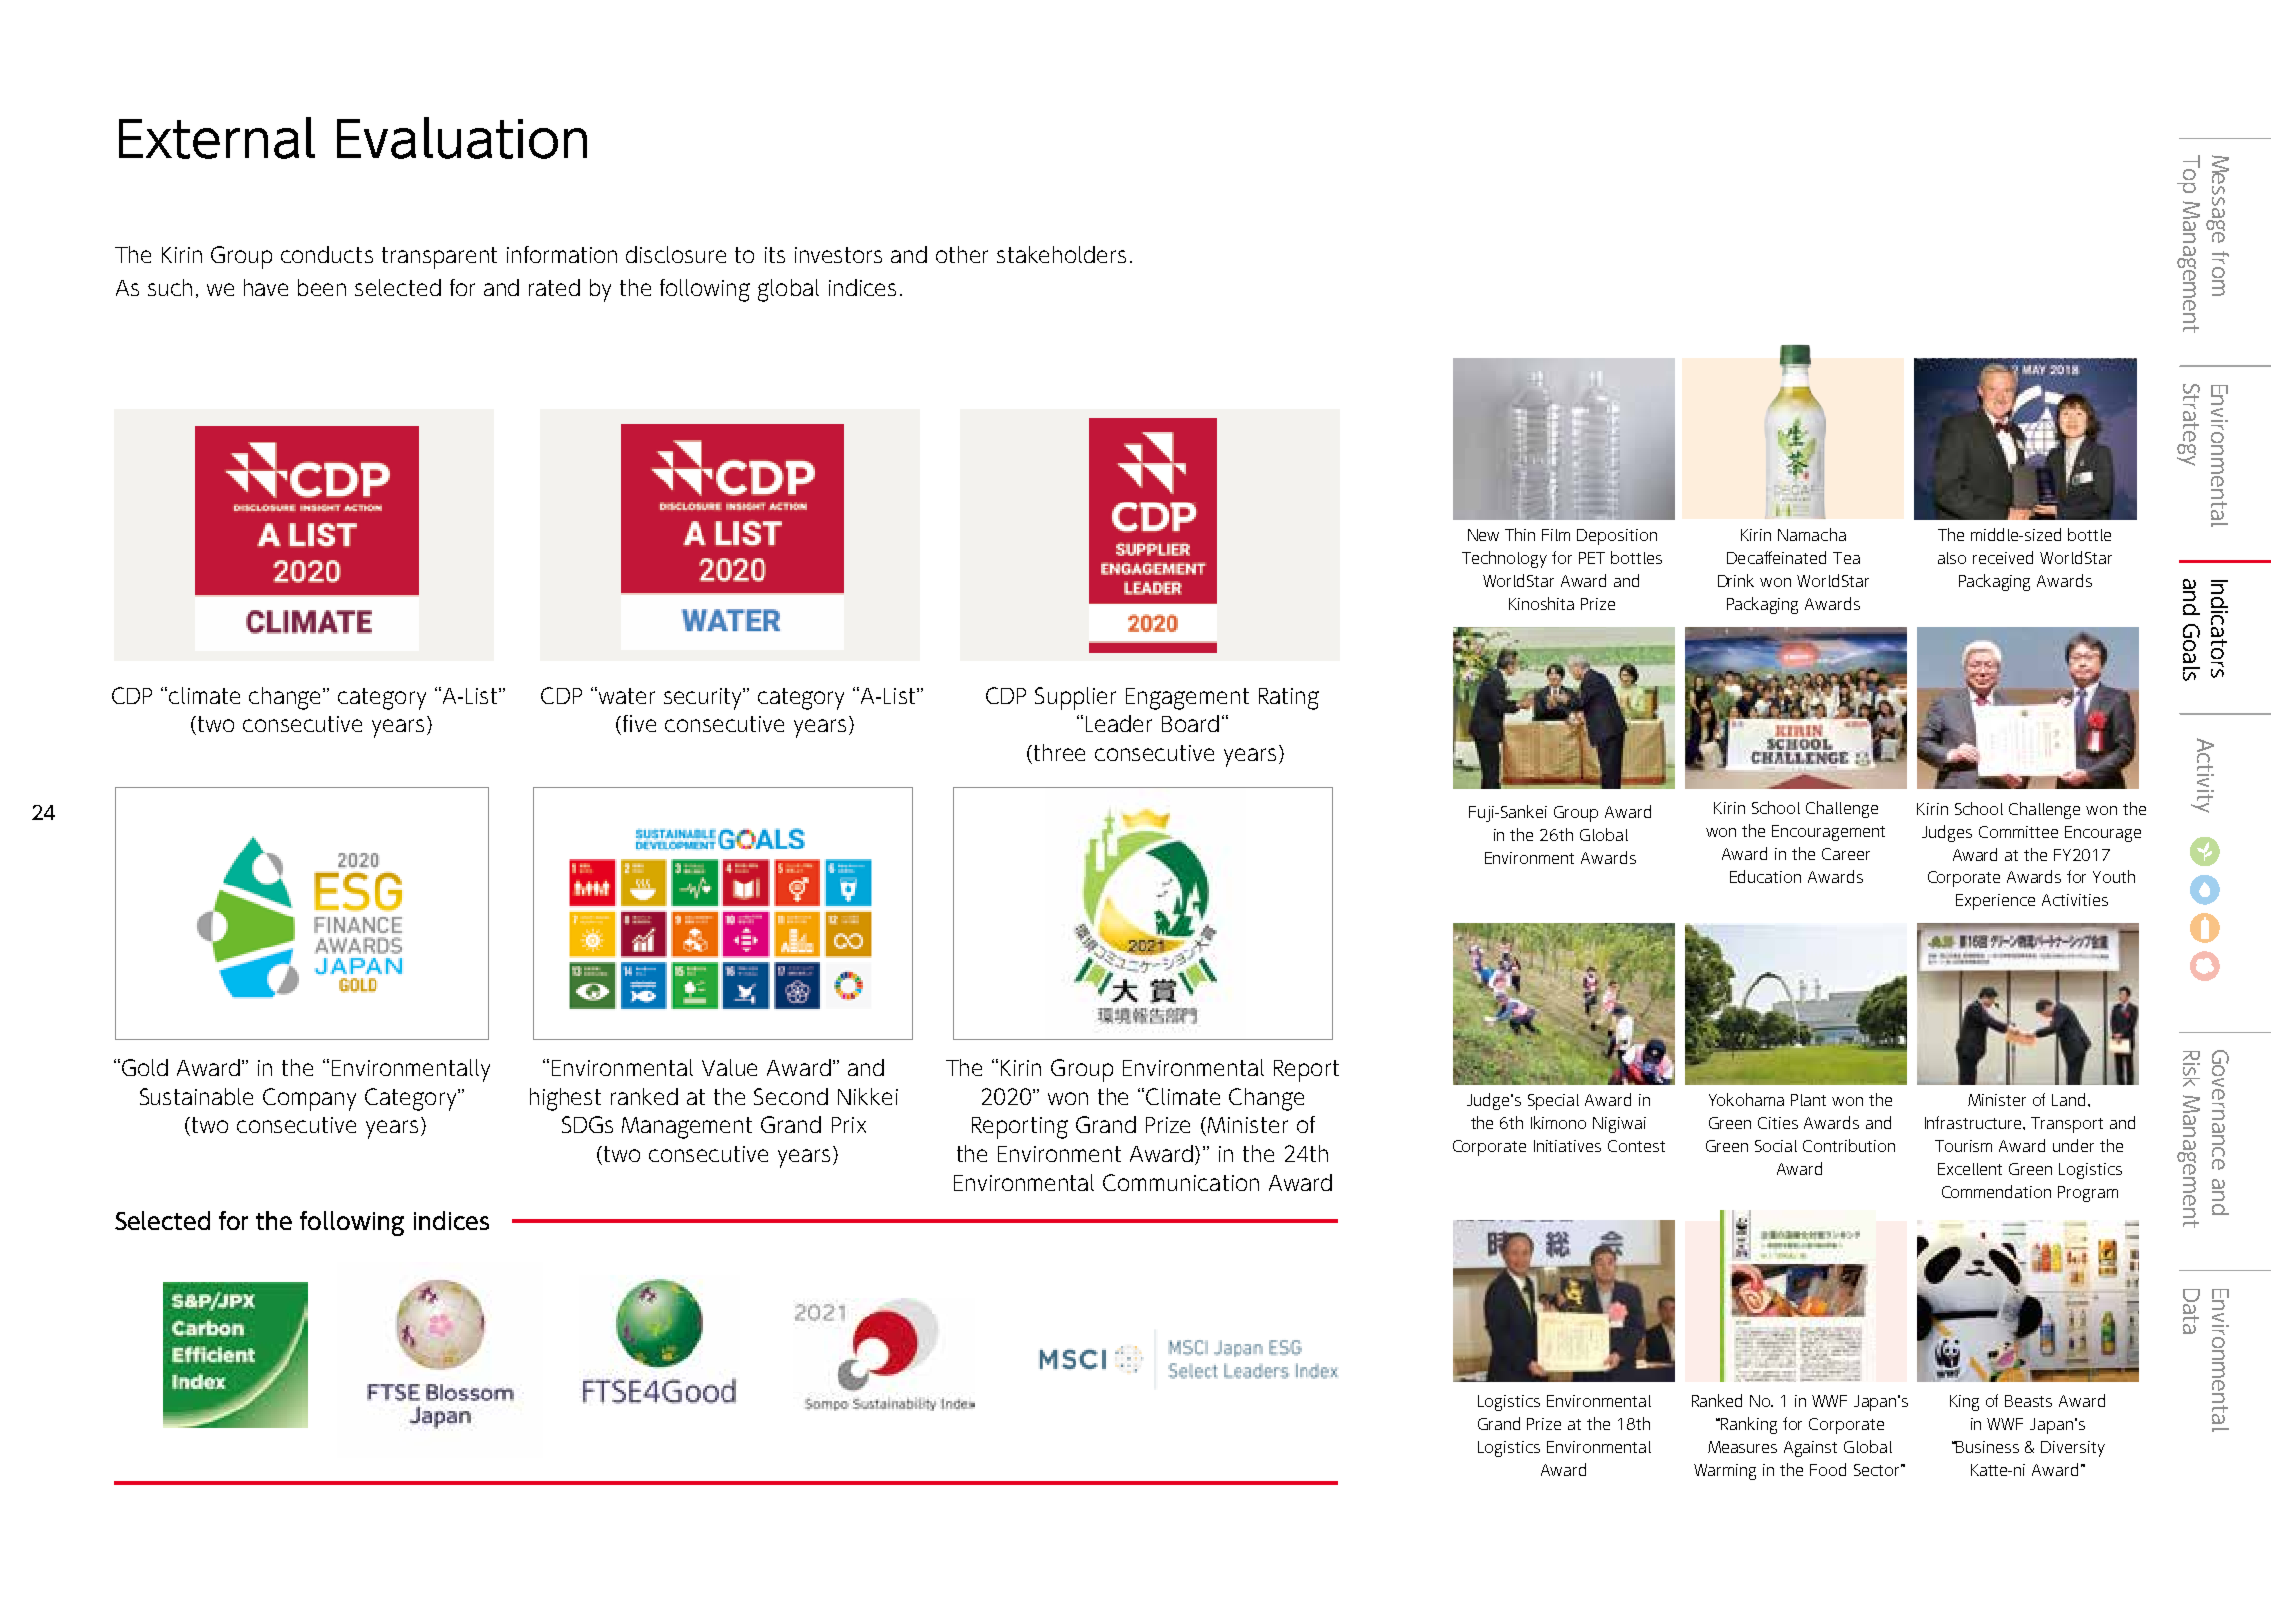 The width and height of the screenshot is (2271, 1606). Describe the element at coordinates (309, 1099) in the screenshot. I see `Company` at that location.
